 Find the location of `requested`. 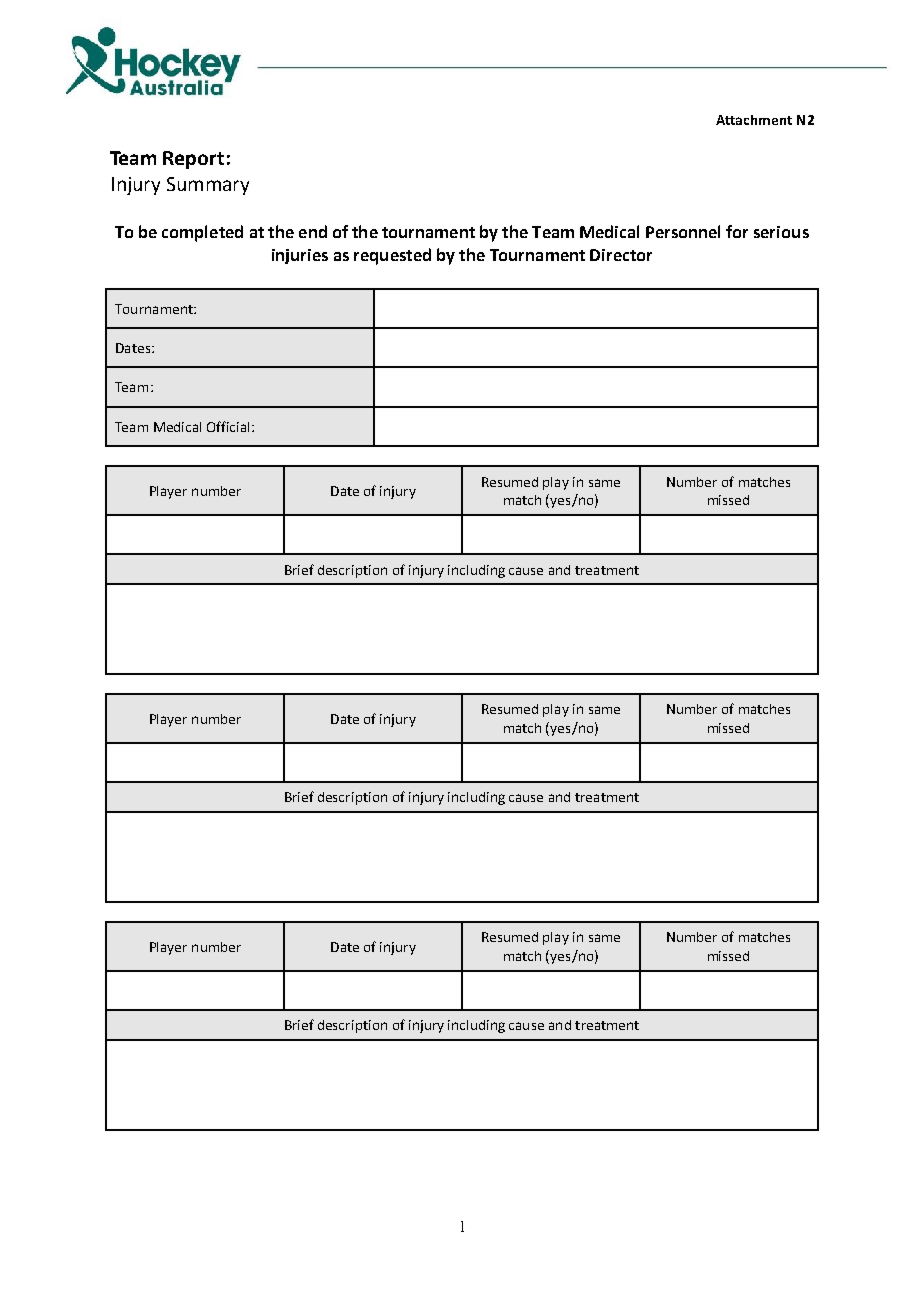

requested is located at coordinates (392, 256).
